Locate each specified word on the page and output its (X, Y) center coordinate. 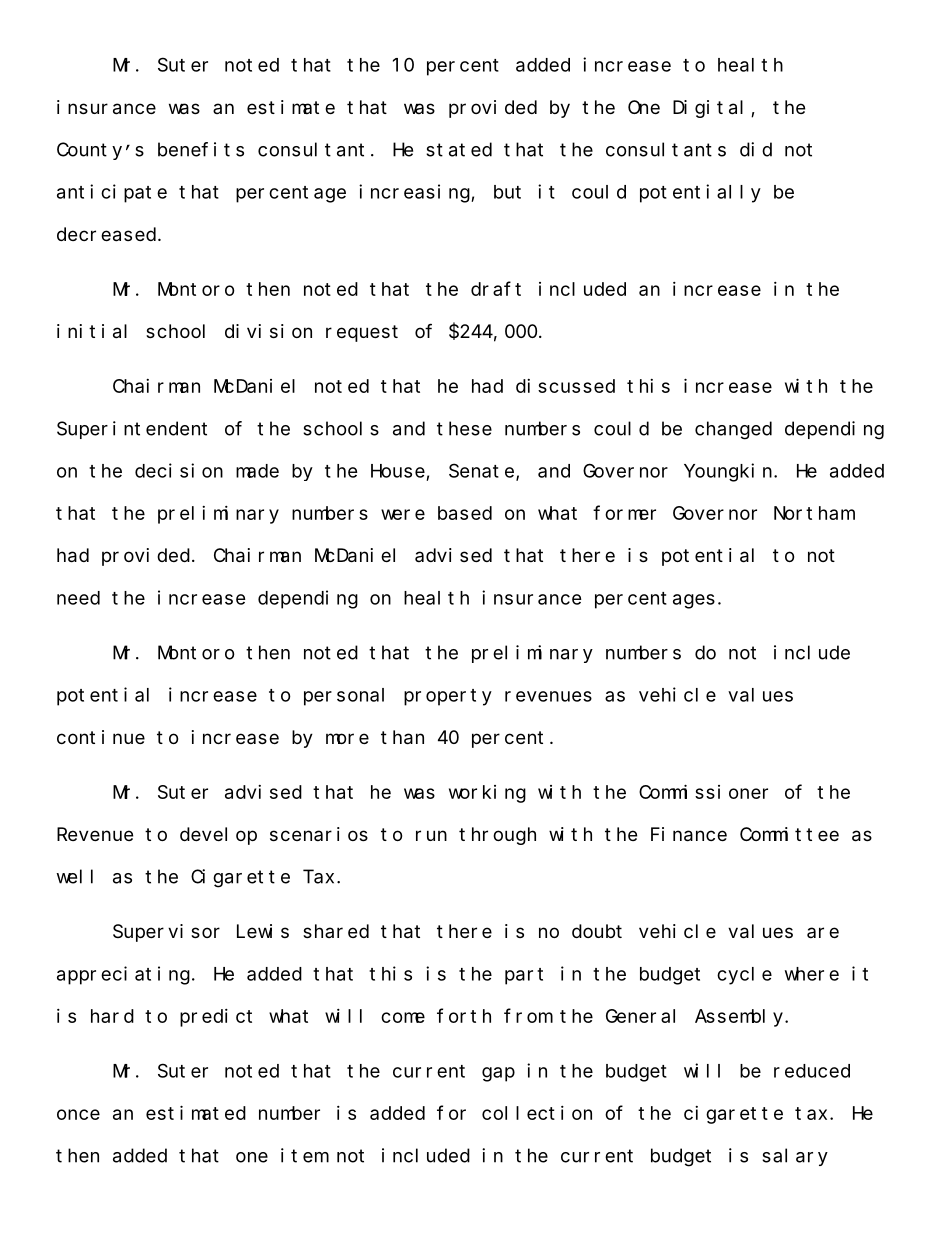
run (431, 835)
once (78, 1114)
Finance (689, 834)
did (756, 149)
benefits (201, 149)
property (448, 697)
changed (733, 430)
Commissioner (703, 791)
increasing (415, 193)
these (464, 428)
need (78, 598)
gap (498, 1074)
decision (179, 470)
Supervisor (166, 933)
